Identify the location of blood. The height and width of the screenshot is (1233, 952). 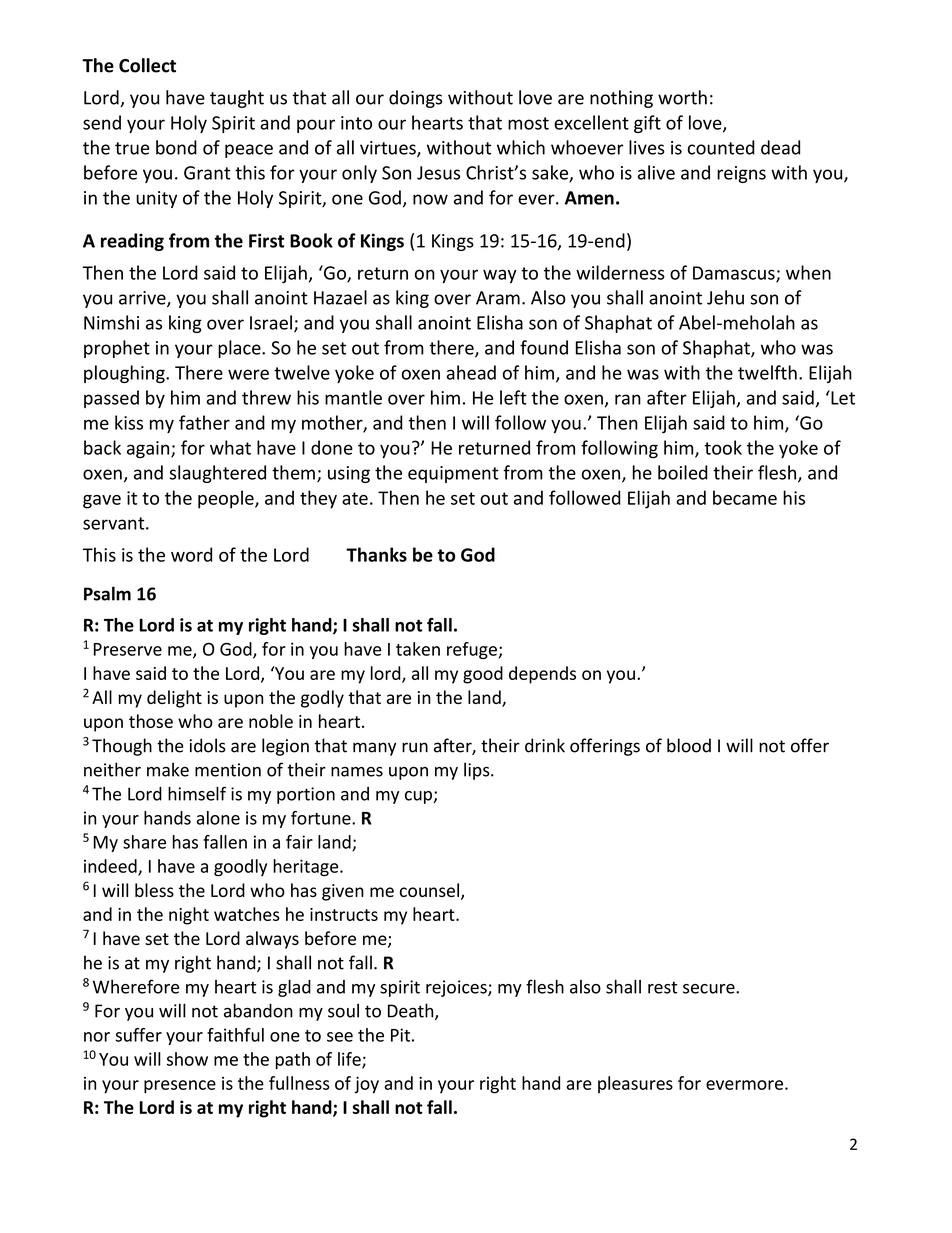
(689, 745).
